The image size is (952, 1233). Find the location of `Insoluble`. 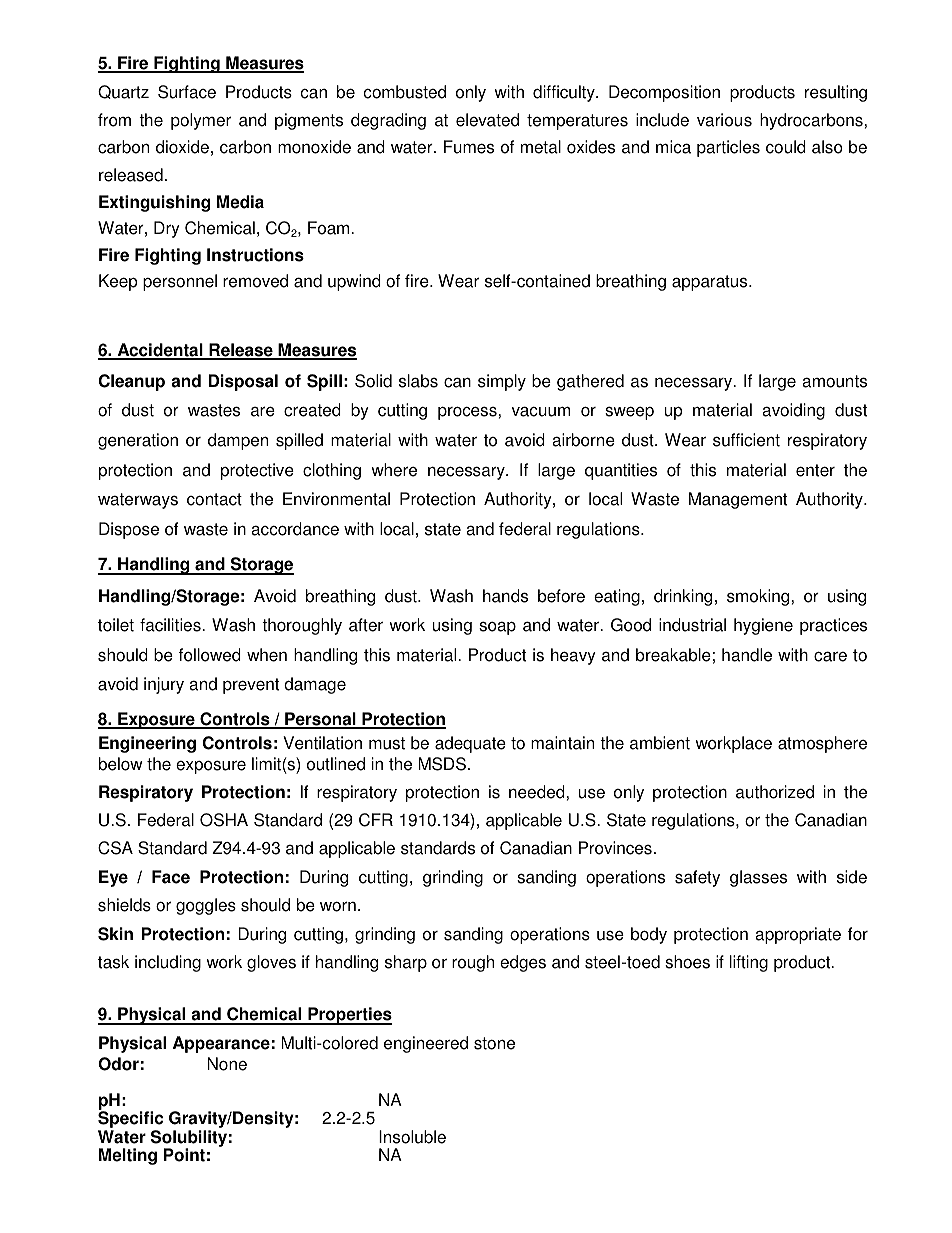

Insoluble is located at coordinates (412, 1137).
